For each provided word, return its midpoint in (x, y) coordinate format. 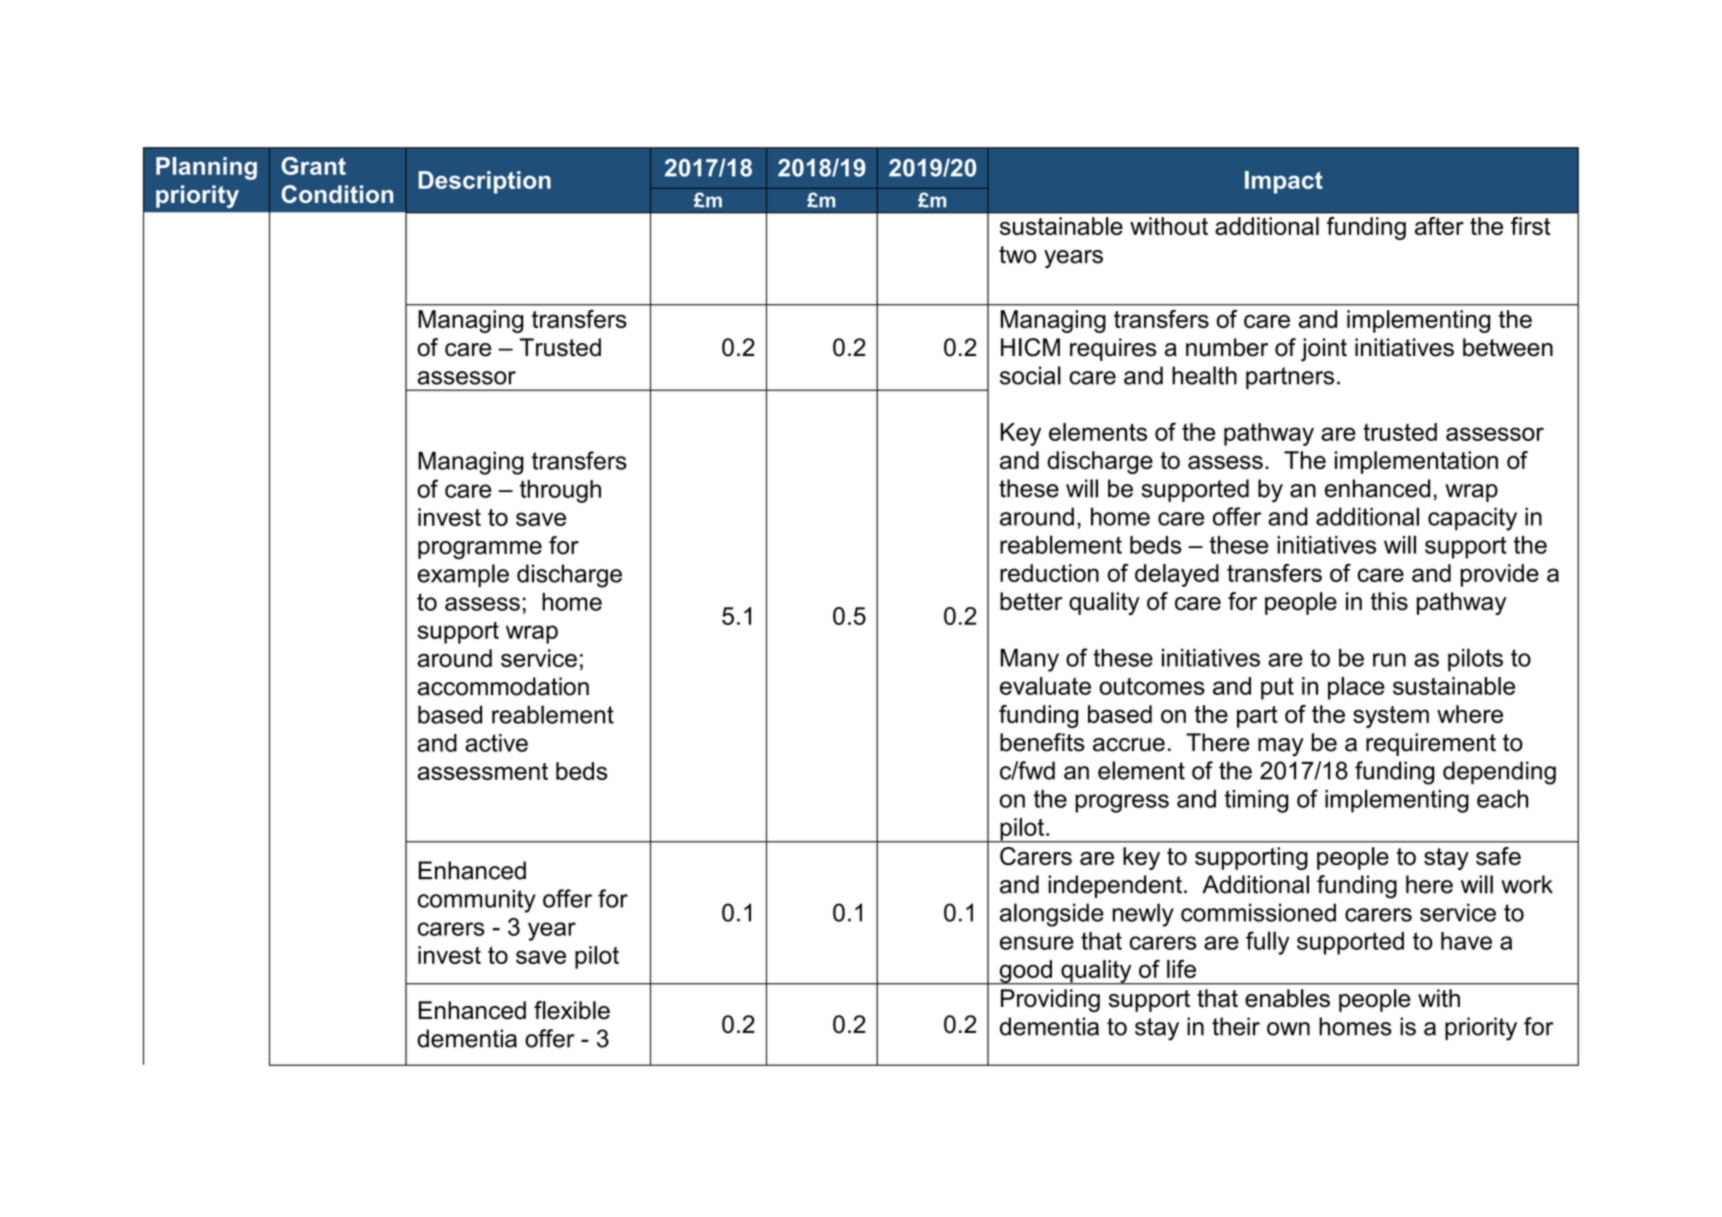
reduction (1049, 573)
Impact (1284, 182)
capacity (1472, 519)
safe (1498, 856)
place (1356, 688)
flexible (572, 1010)
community (477, 901)
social (1030, 375)
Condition (337, 194)
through (560, 491)
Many (1030, 660)
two (1017, 255)
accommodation (503, 686)
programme (480, 550)
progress (1122, 803)
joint (1324, 349)
